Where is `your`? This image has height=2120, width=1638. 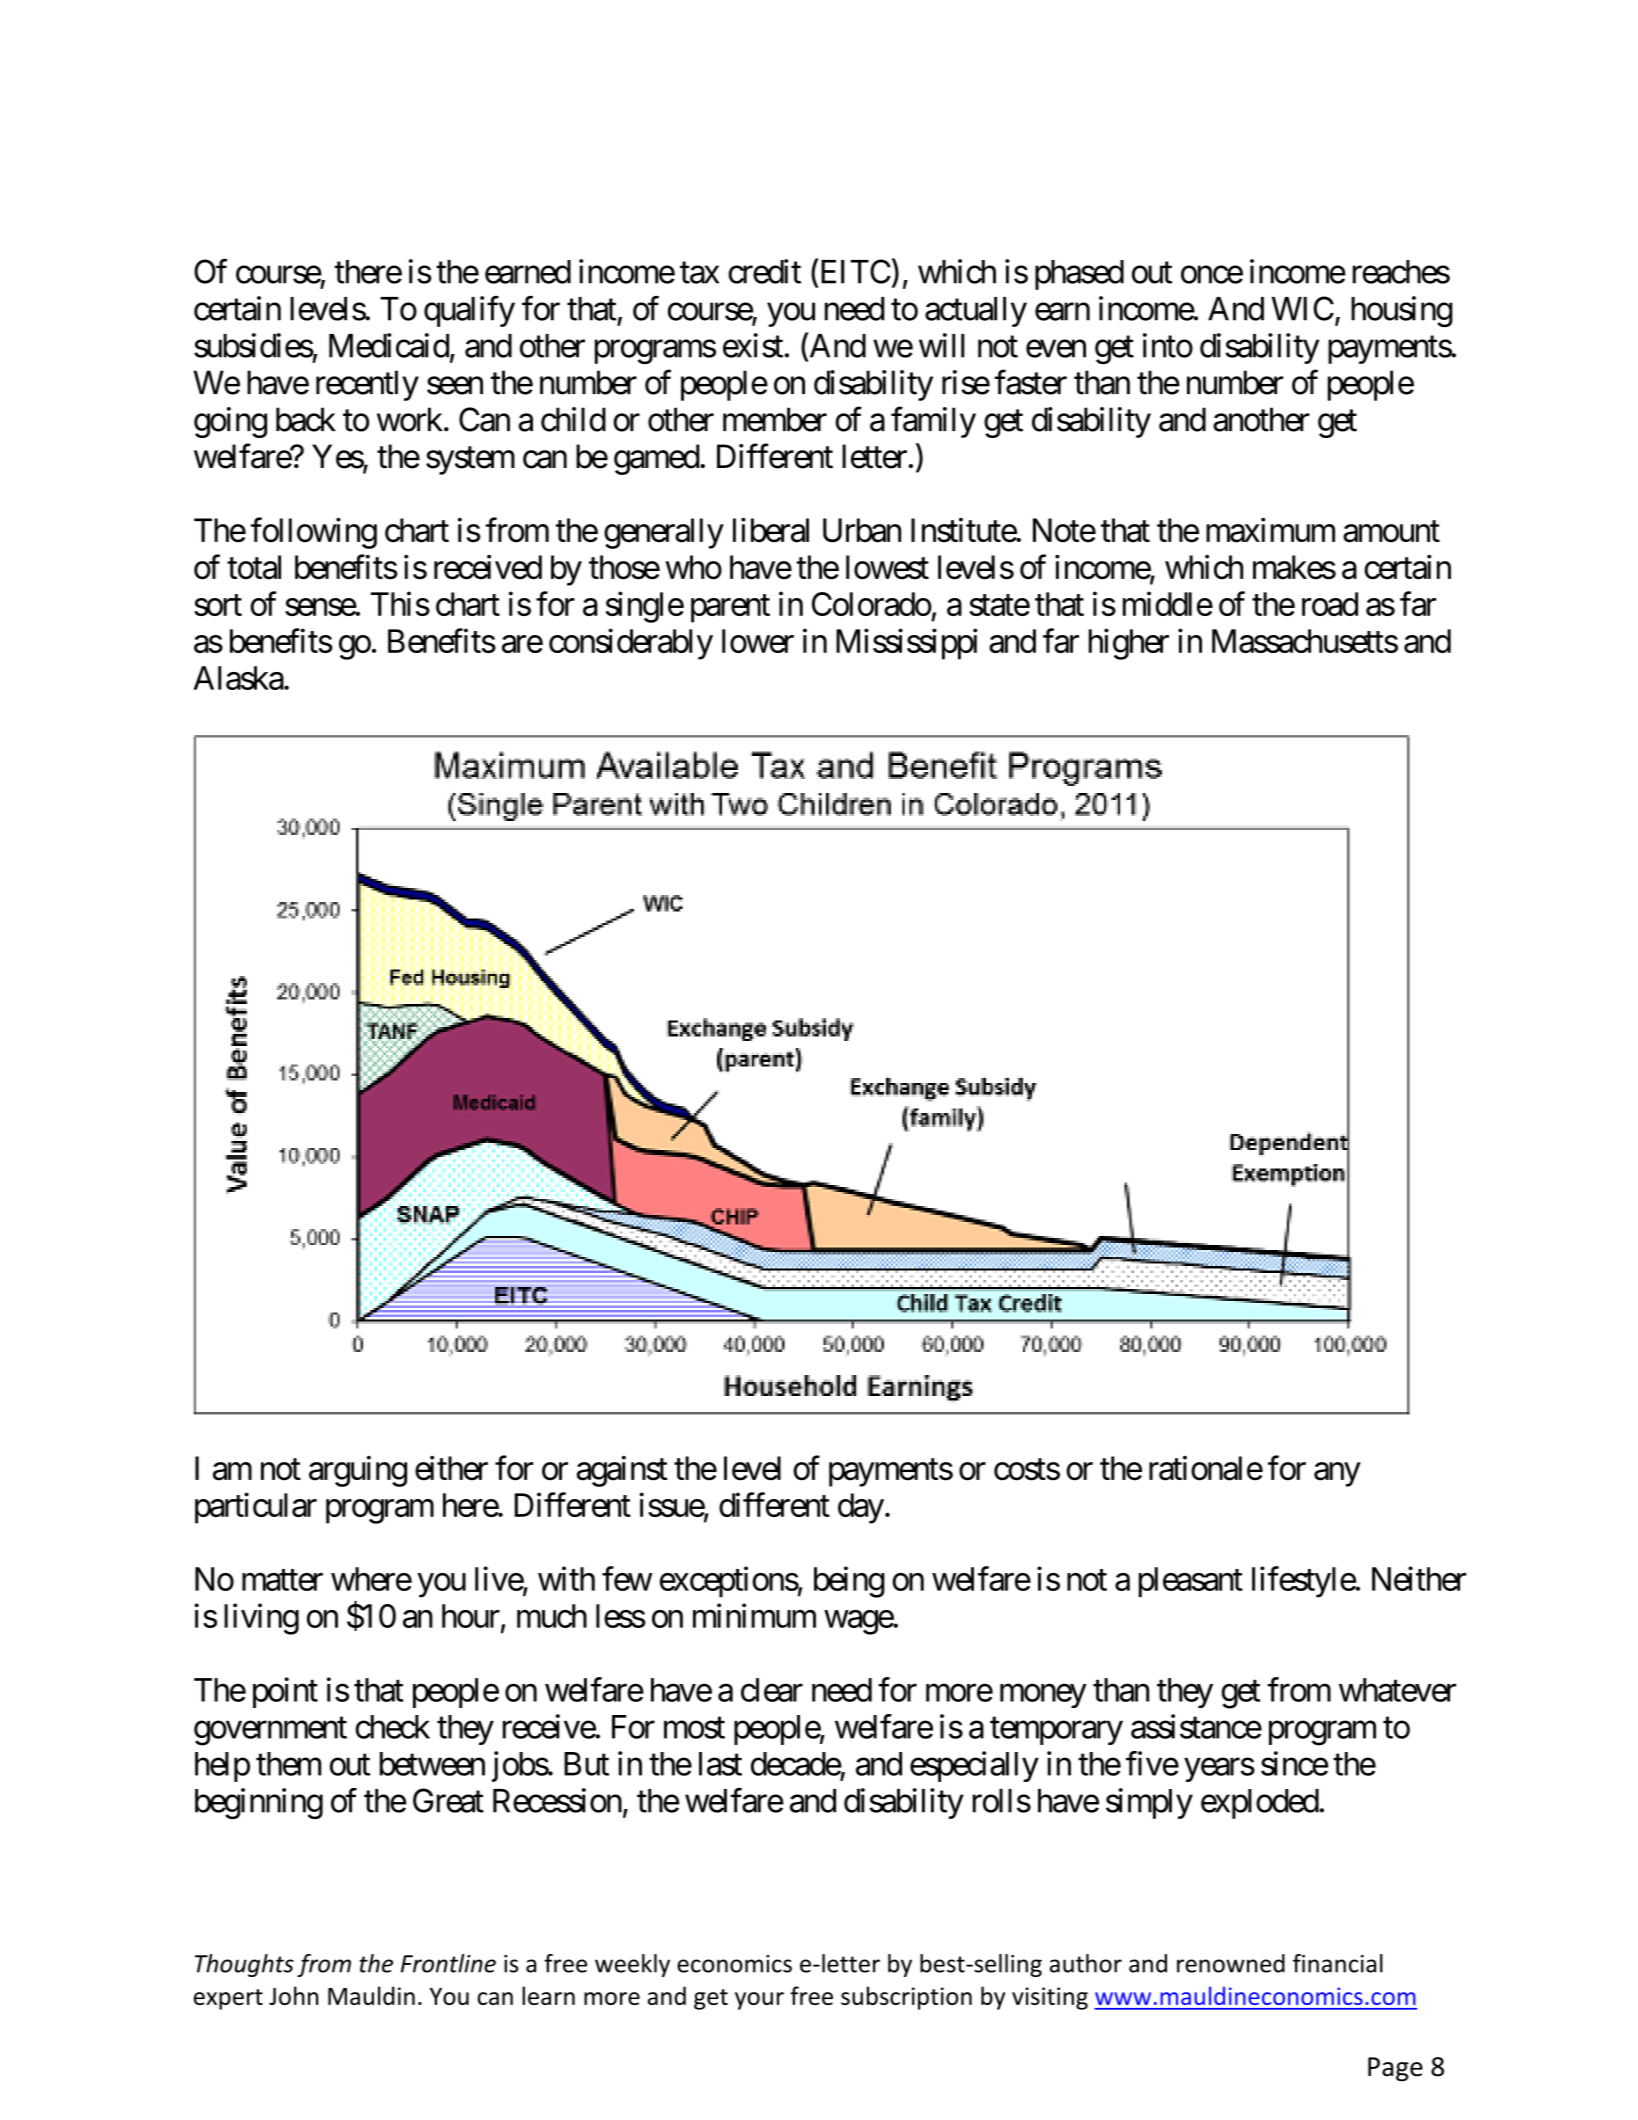 your is located at coordinates (759, 2001).
